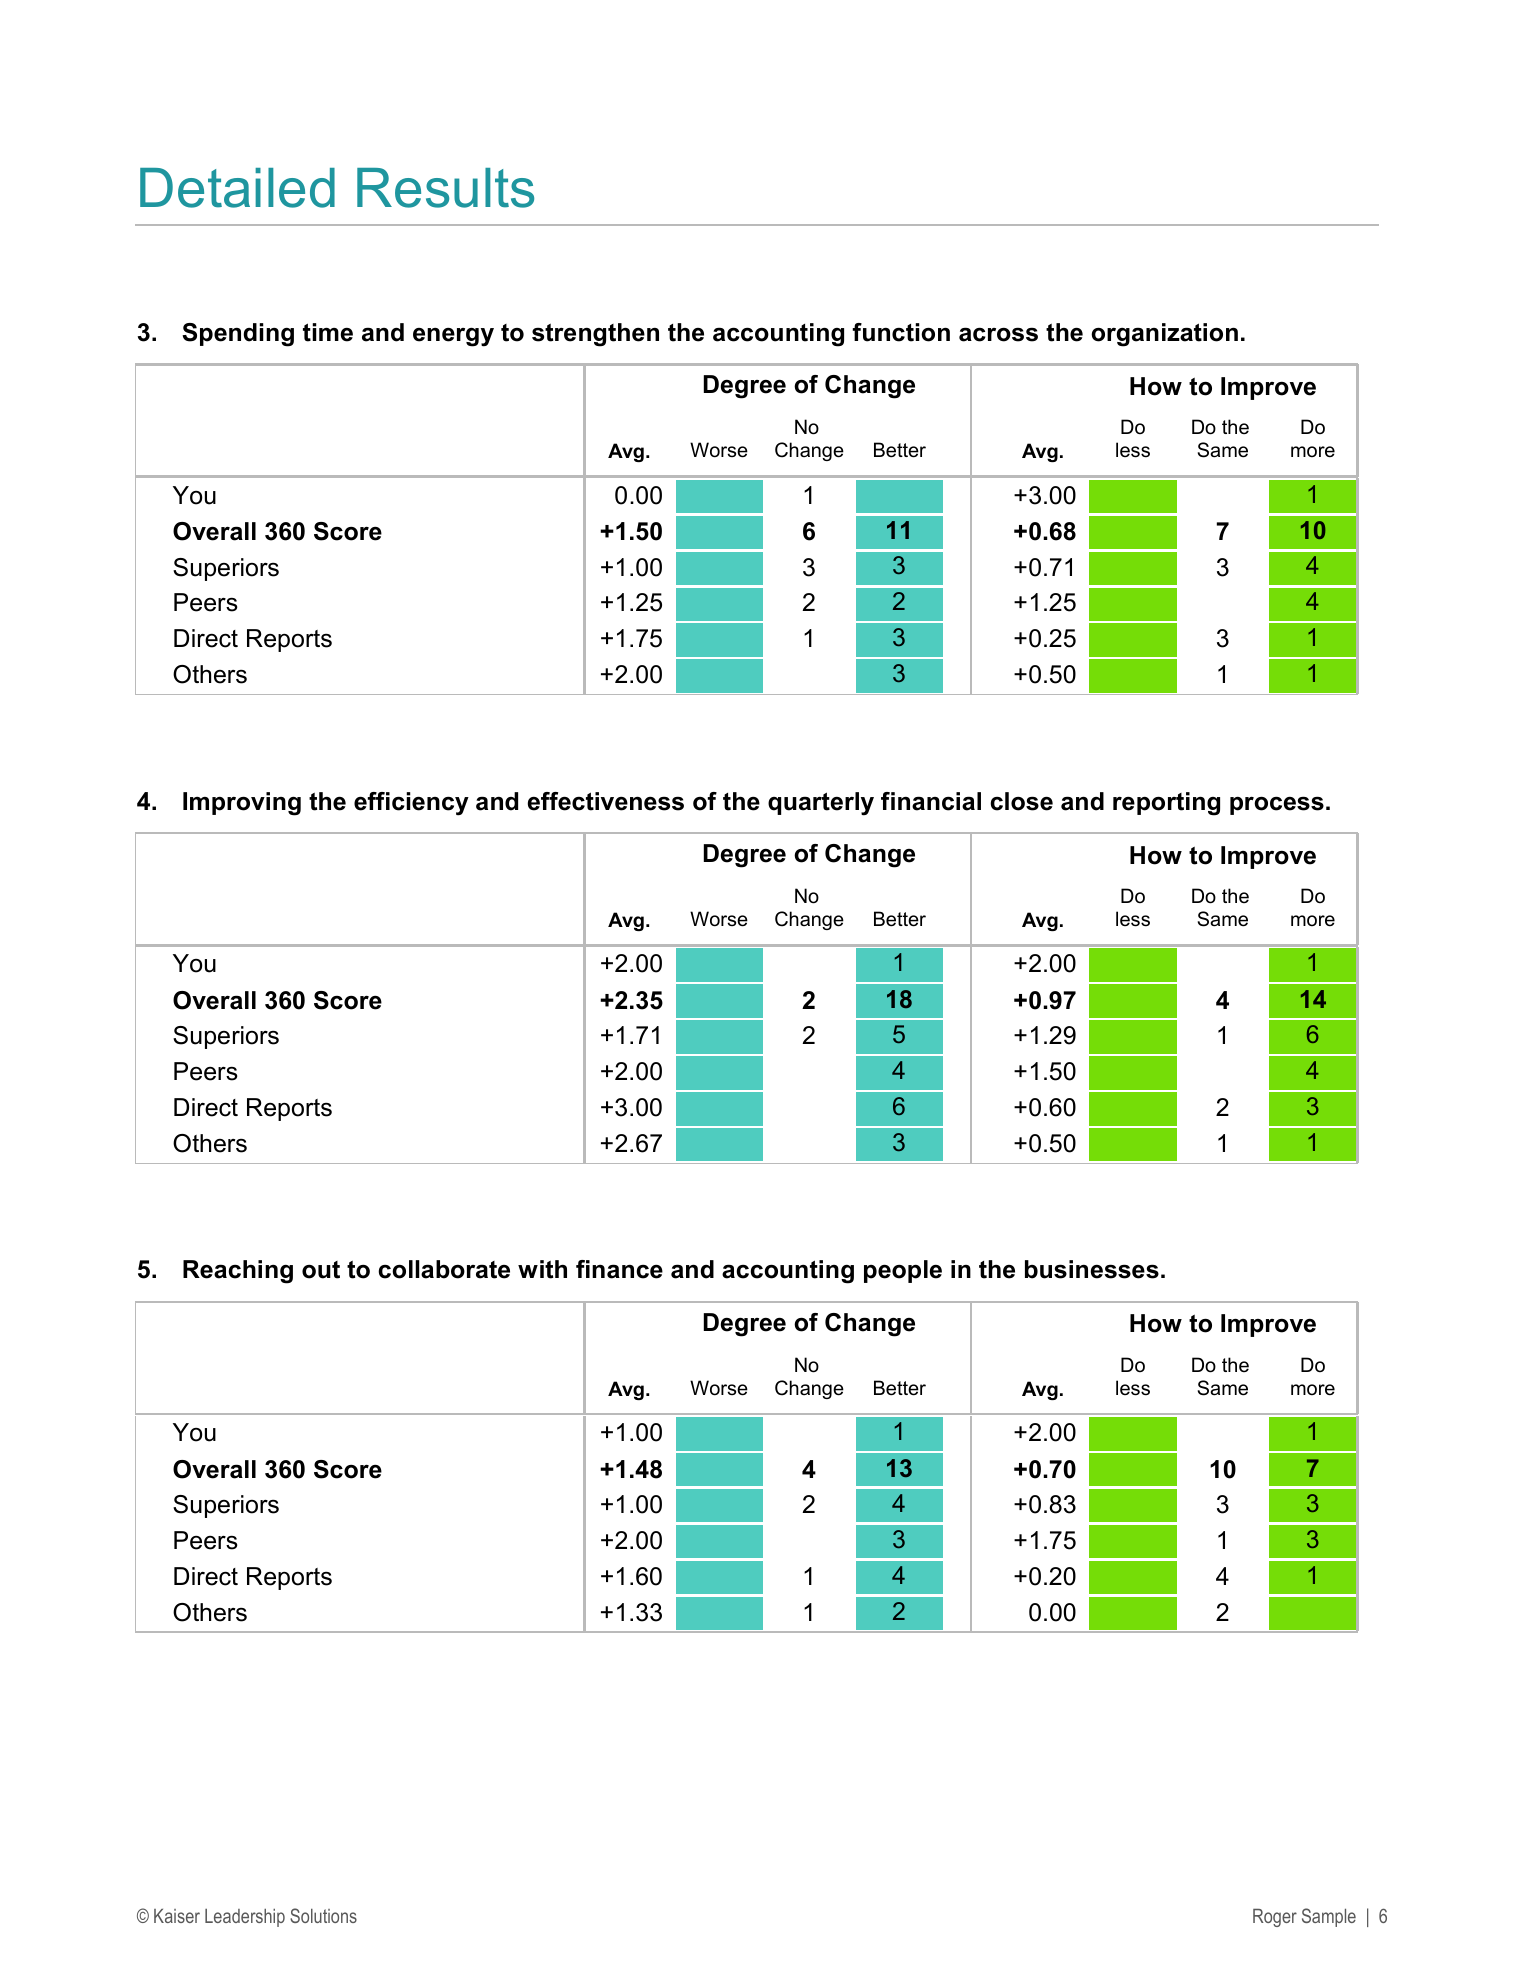 The width and height of the document is (1528, 1978). Describe the element at coordinates (1275, 1918) in the document. I see `Roger` at that location.
